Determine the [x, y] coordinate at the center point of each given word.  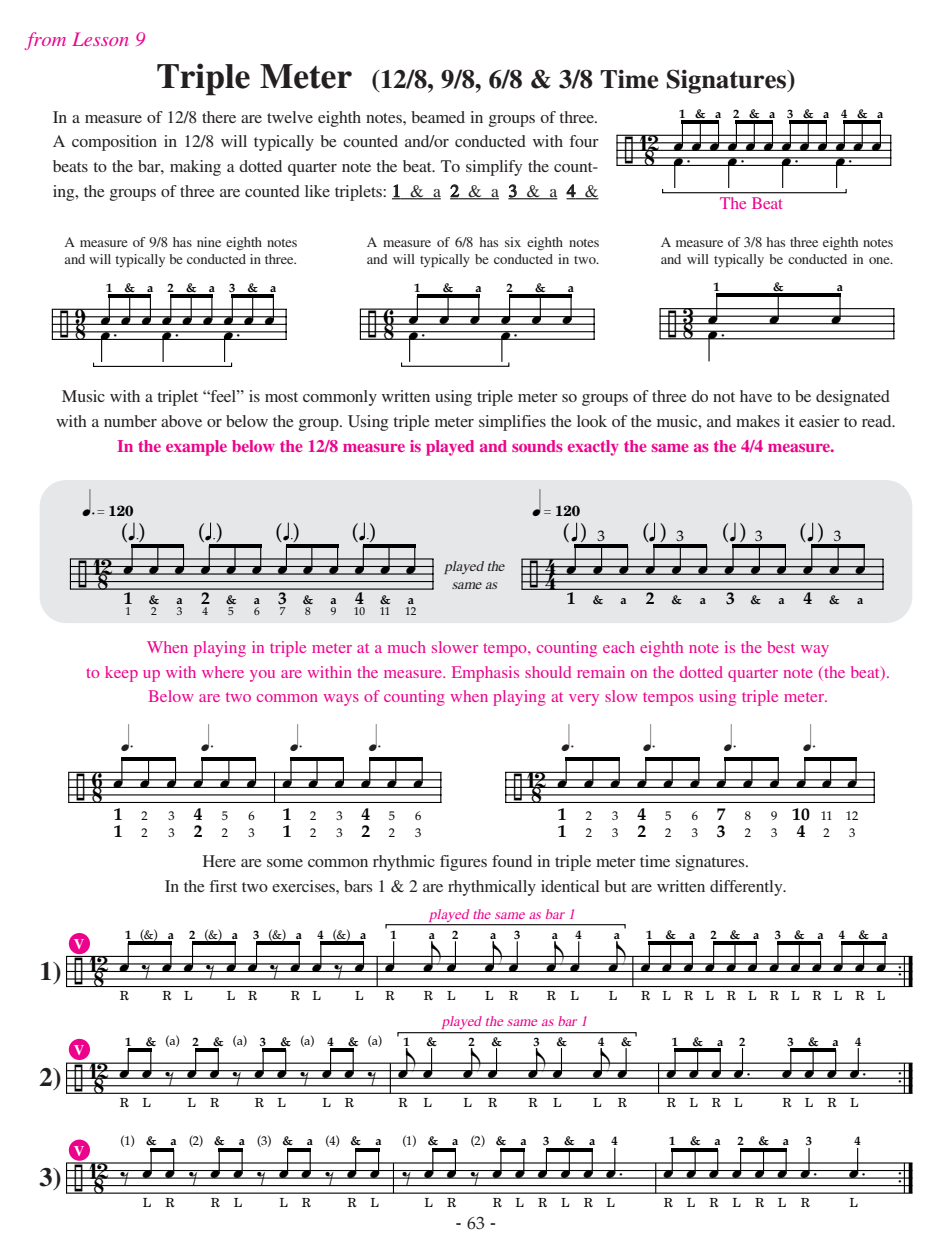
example [196, 448]
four [584, 141]
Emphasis [485, 674]
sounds [537, 446]
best [781, 647]
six [513, 242]
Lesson [100, 39]
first [223, 886]
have [756, 396]
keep [121, 674]
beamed [438, 117]
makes [758, 421]
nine [209, 242]
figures [463, 863]
